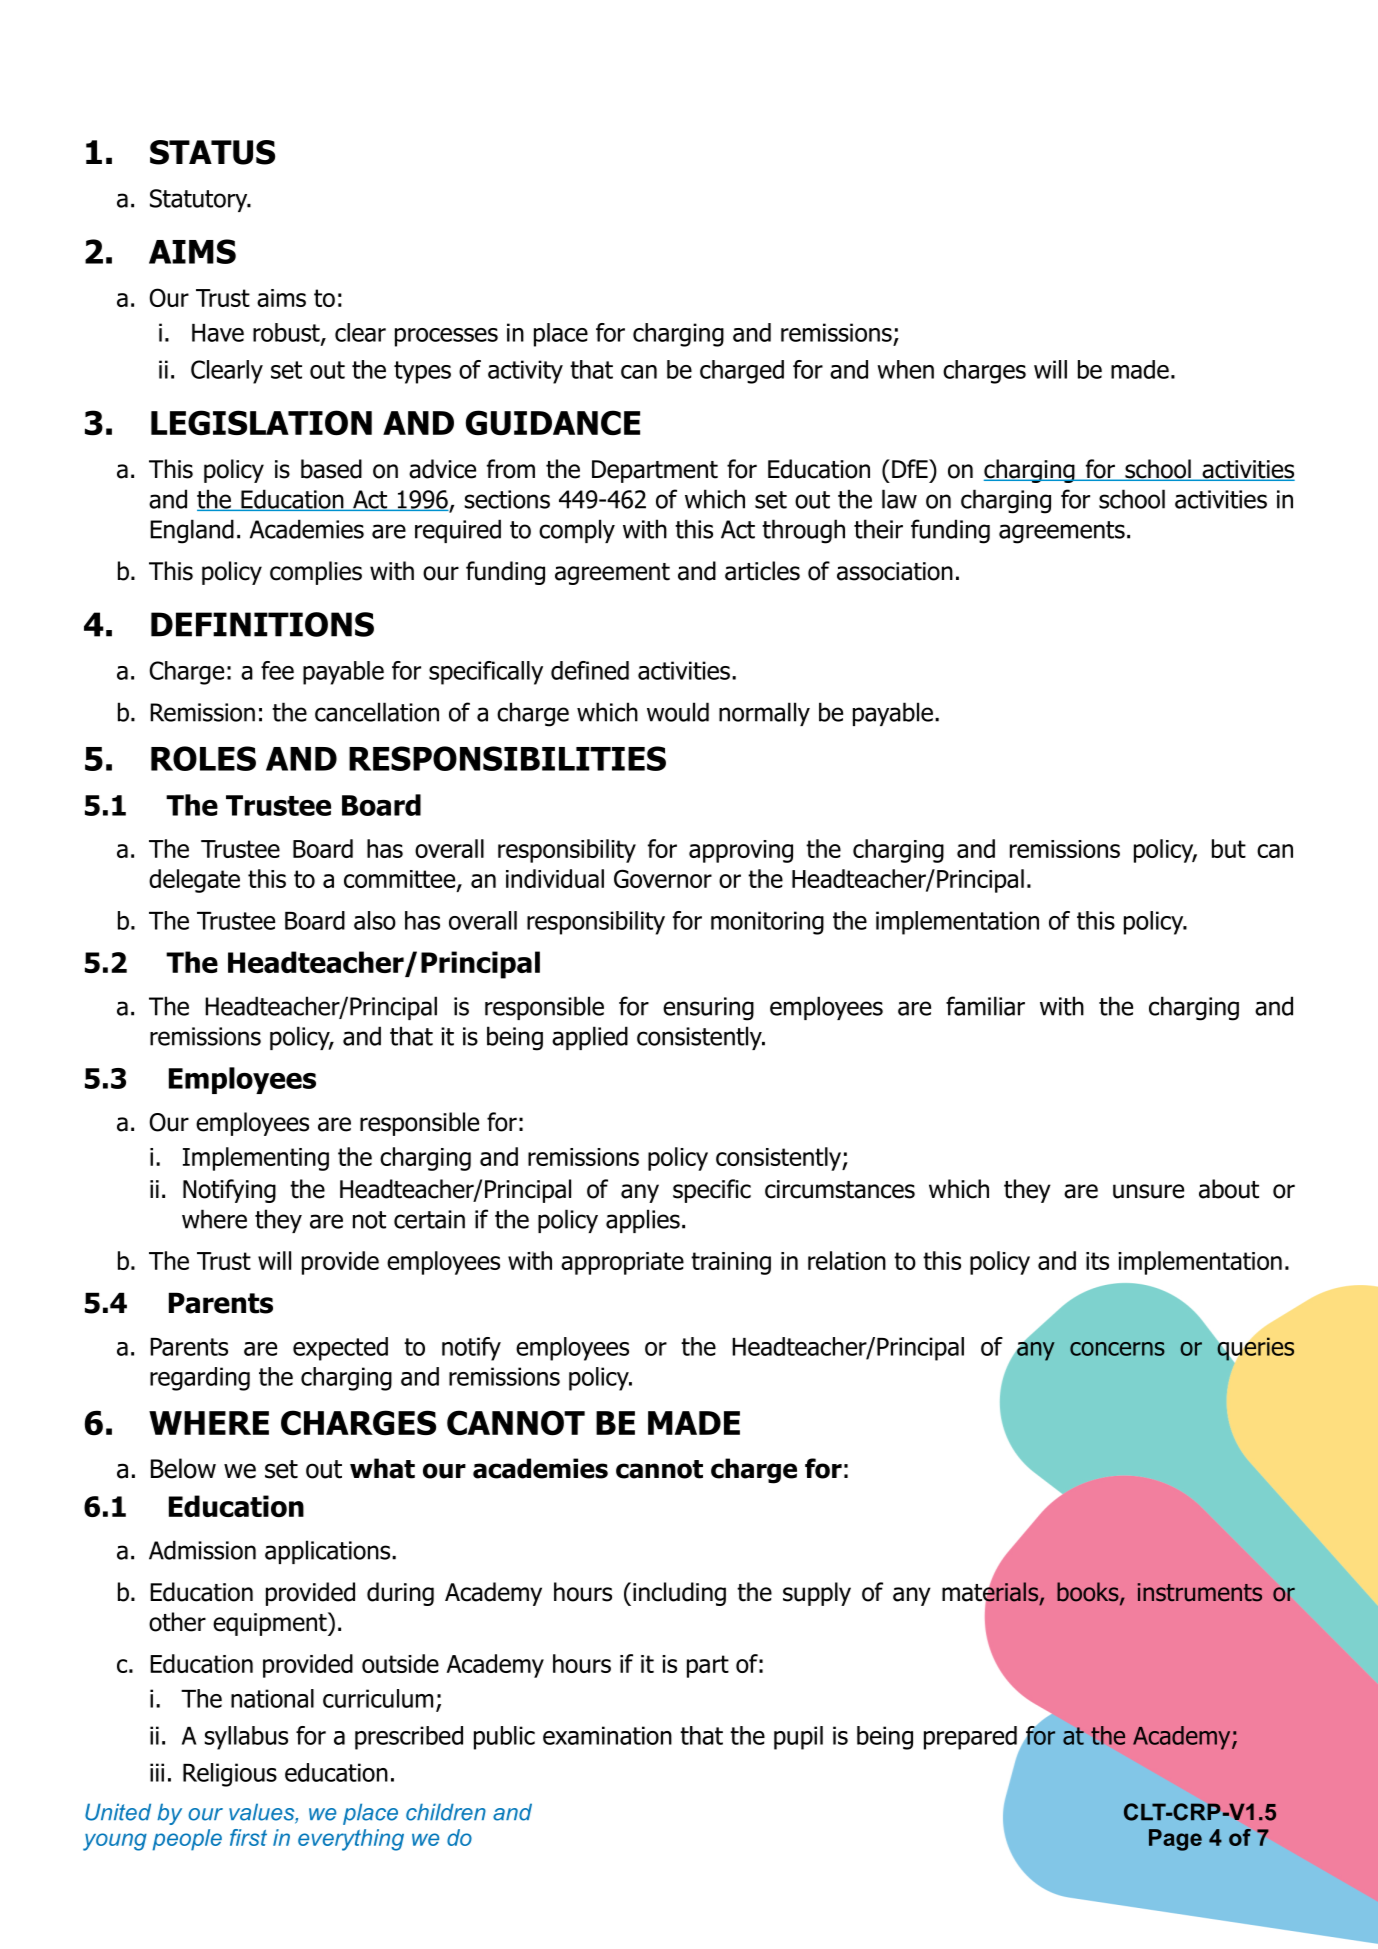 The width and height of the screenshot is (1378, 1949). I want to click on when, so click(905, 369).
